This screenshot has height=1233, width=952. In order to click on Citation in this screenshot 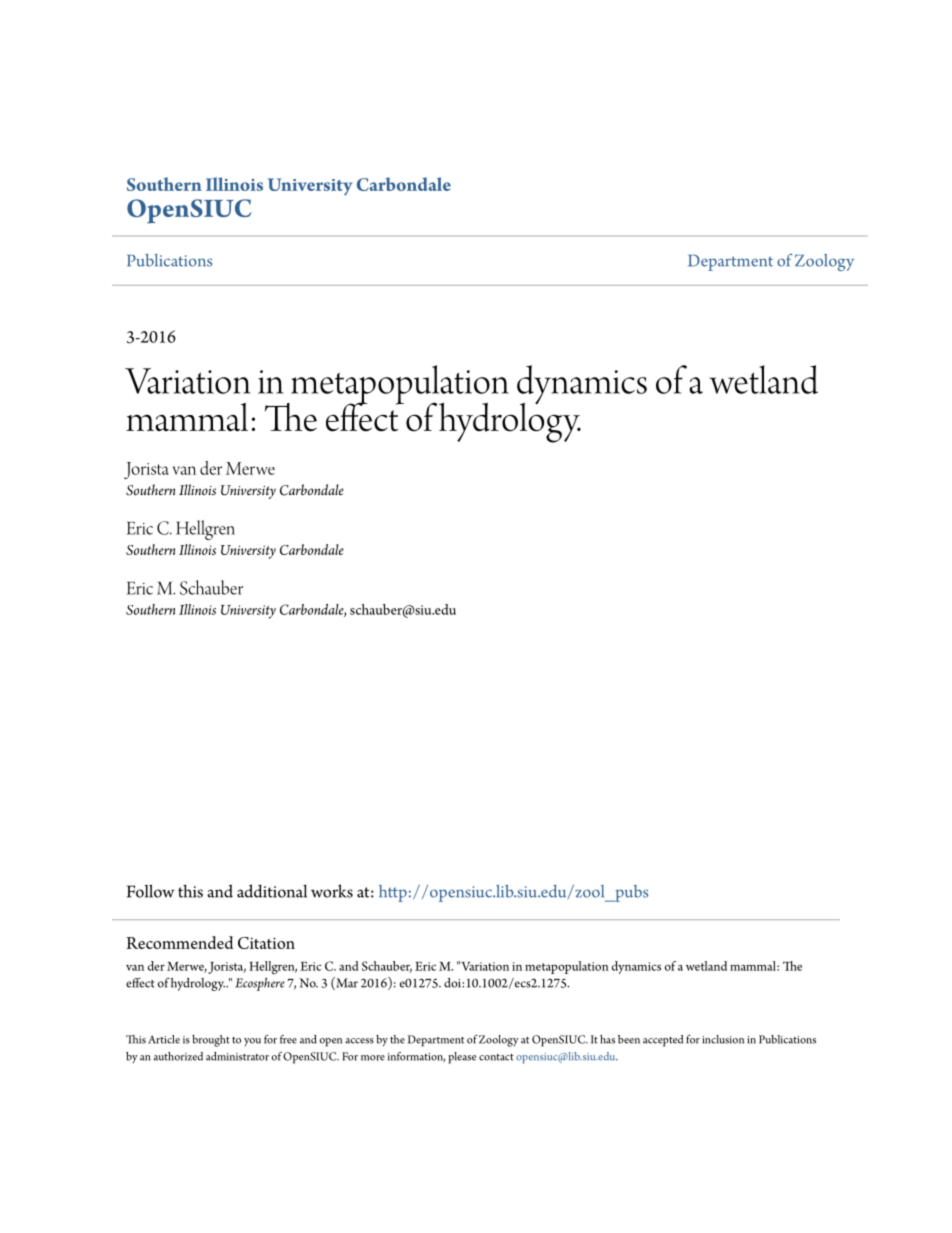, I will do `click(266, 943)`.
